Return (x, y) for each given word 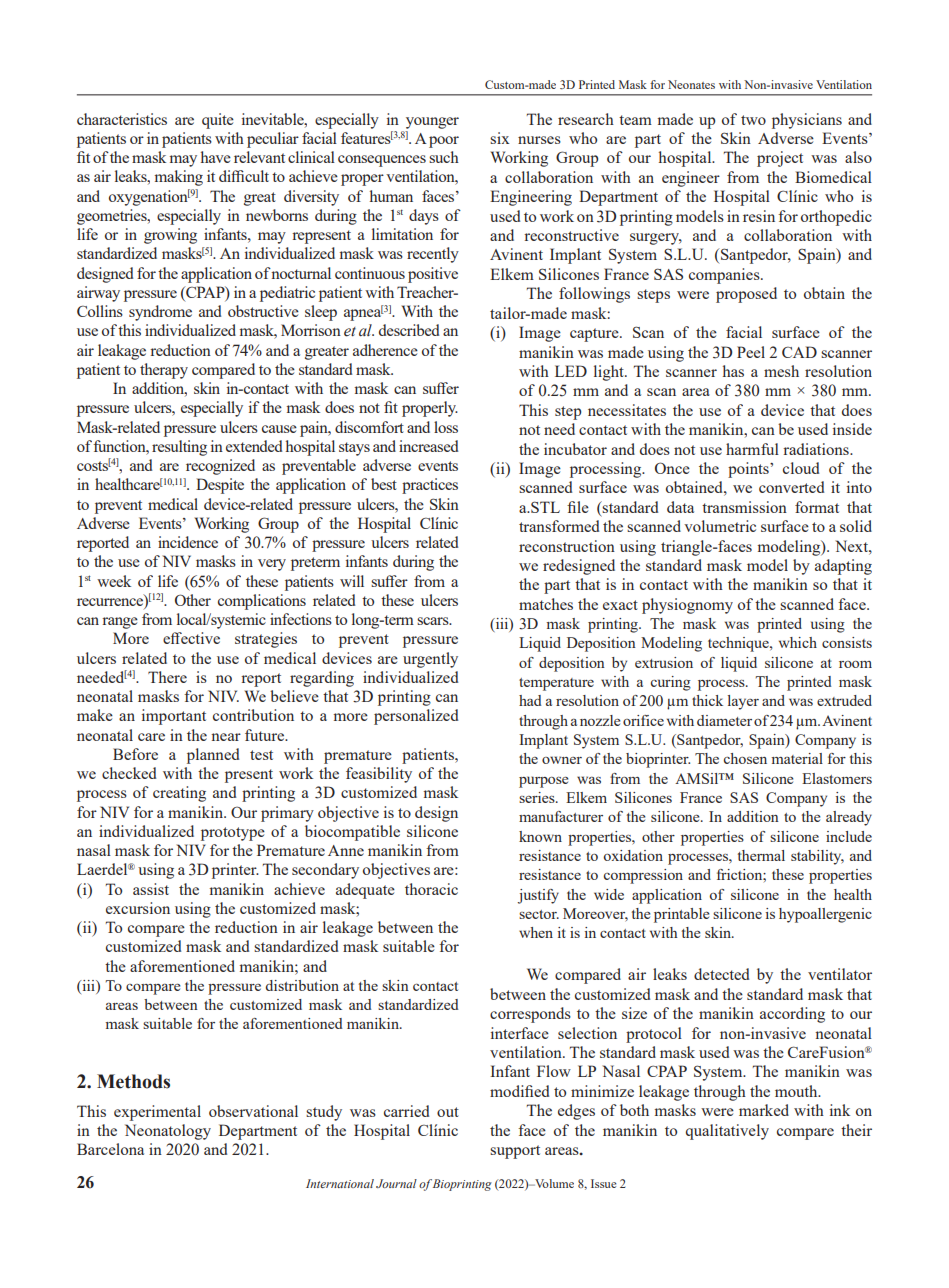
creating (179, 794)
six (500, 138)
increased (428, 446)
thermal (761, 855)
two (753, 120)
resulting (179, 448)
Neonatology (168, 1132)
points (749, 470)
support (515, 1152)
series (538, 797)
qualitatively (727, 1132)
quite (218, 121)
